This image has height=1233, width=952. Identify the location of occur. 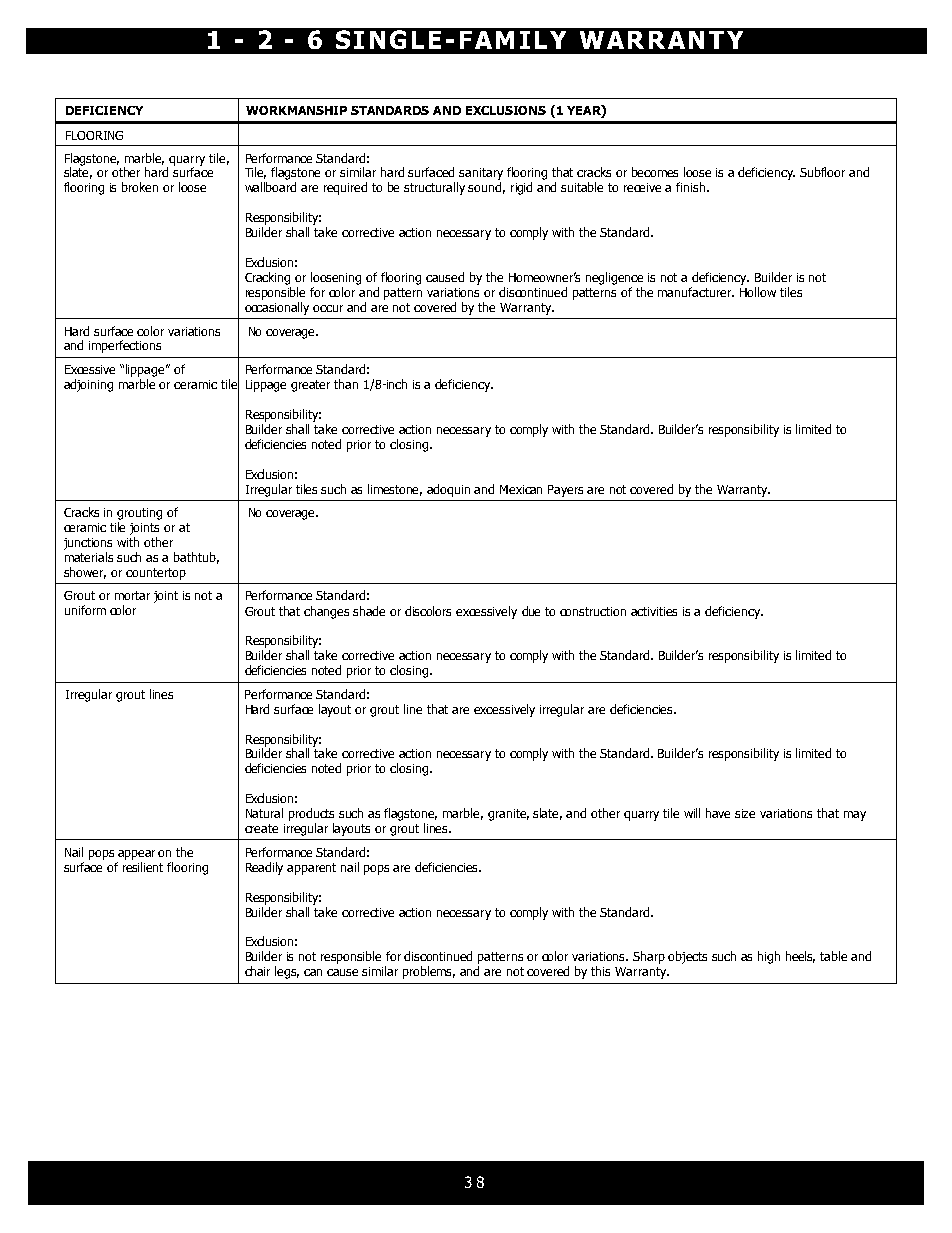
(328, 308).
